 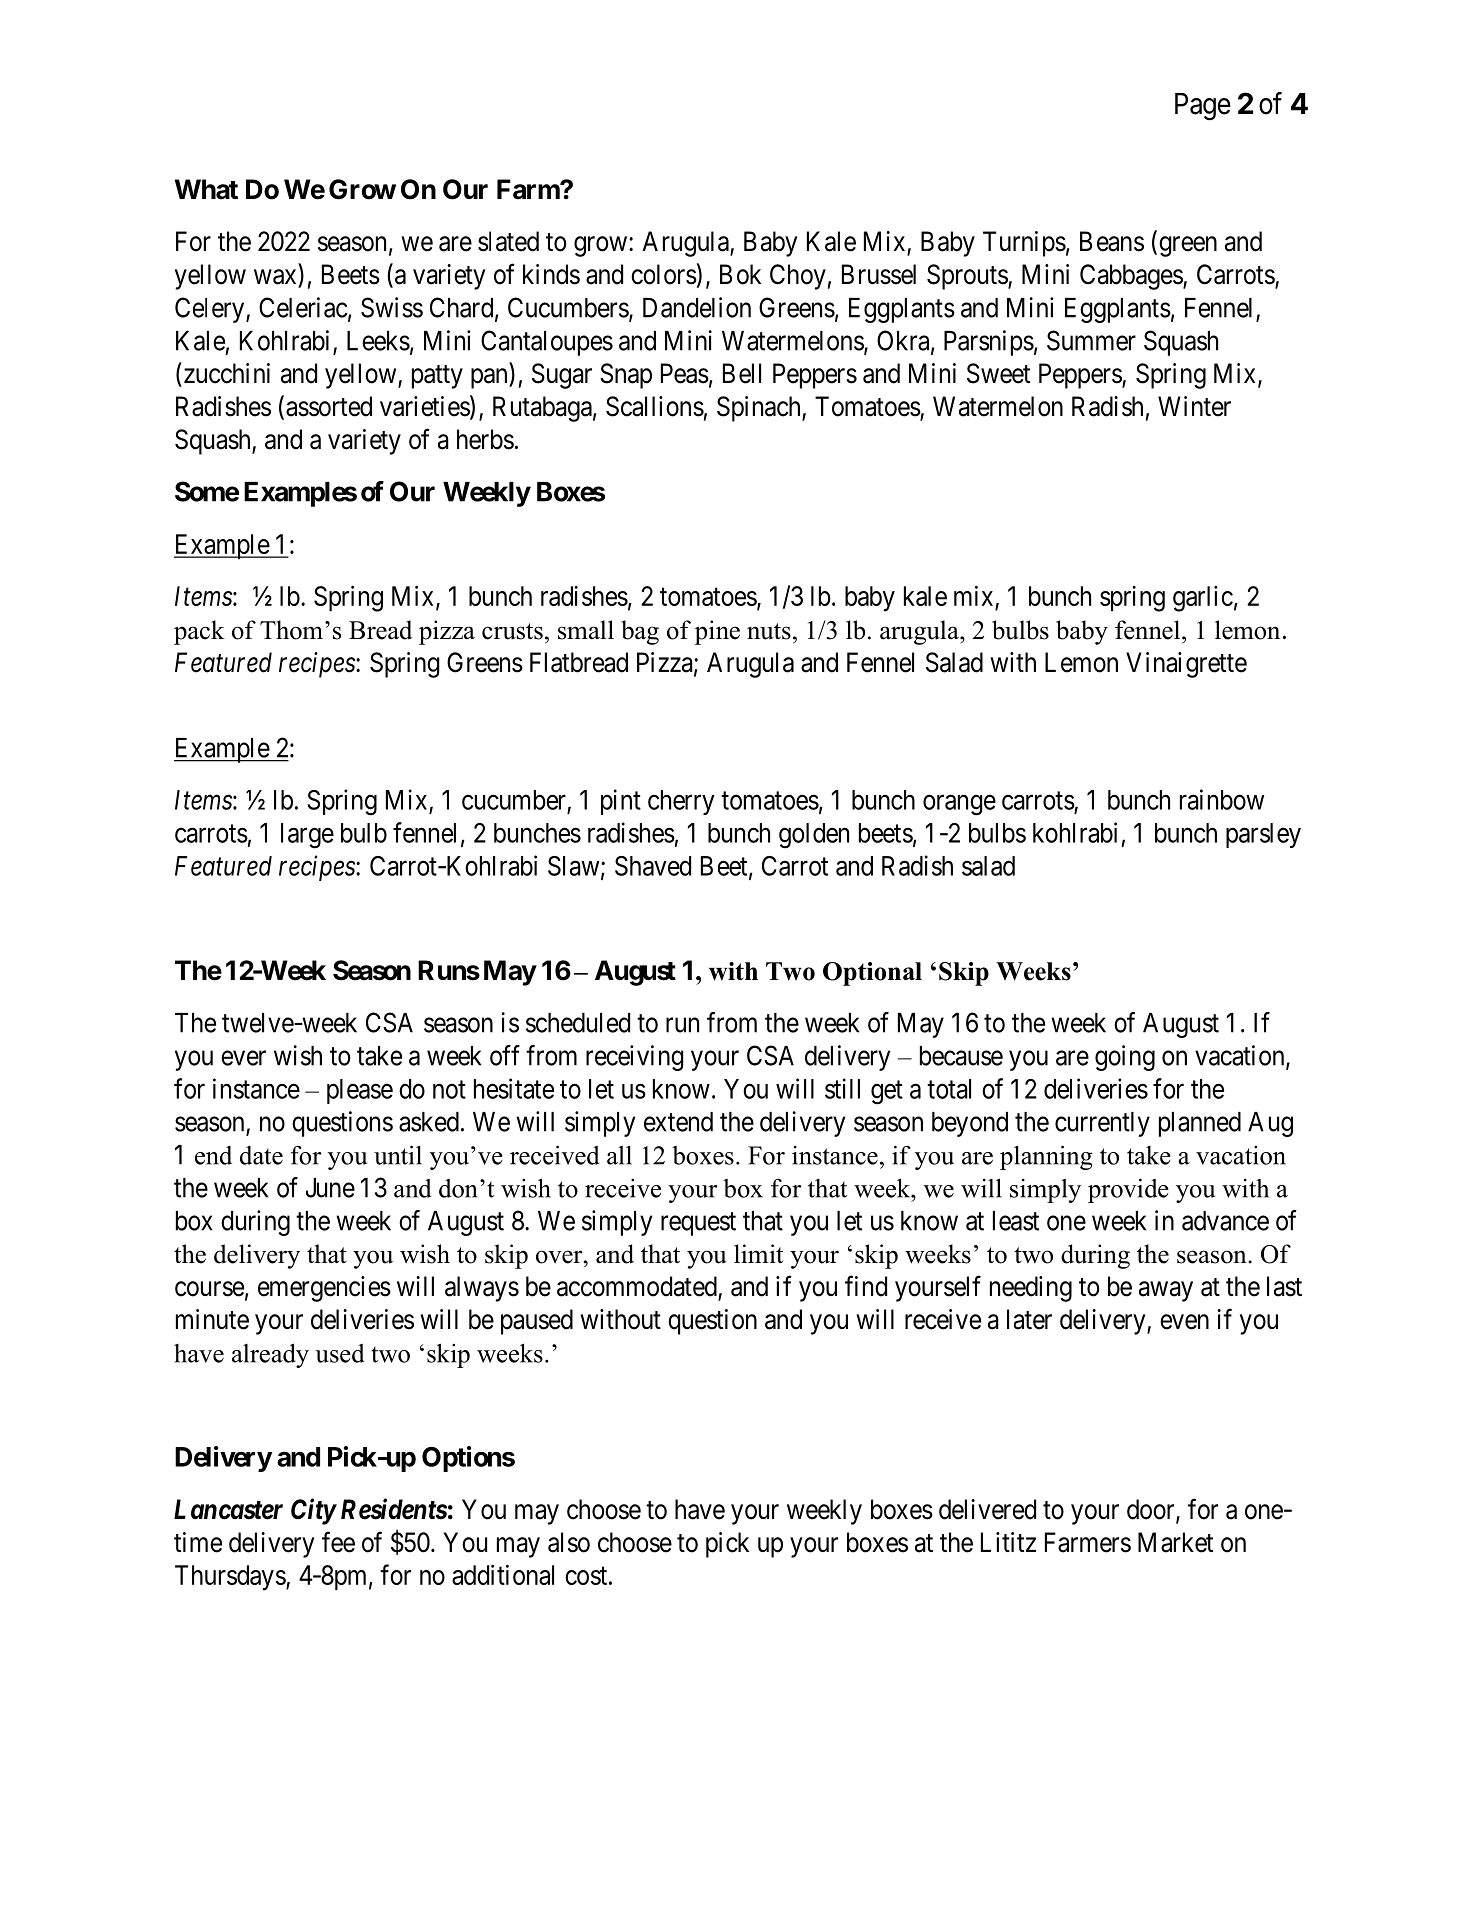 I want to click on pine, so click(x=717, y=632).
